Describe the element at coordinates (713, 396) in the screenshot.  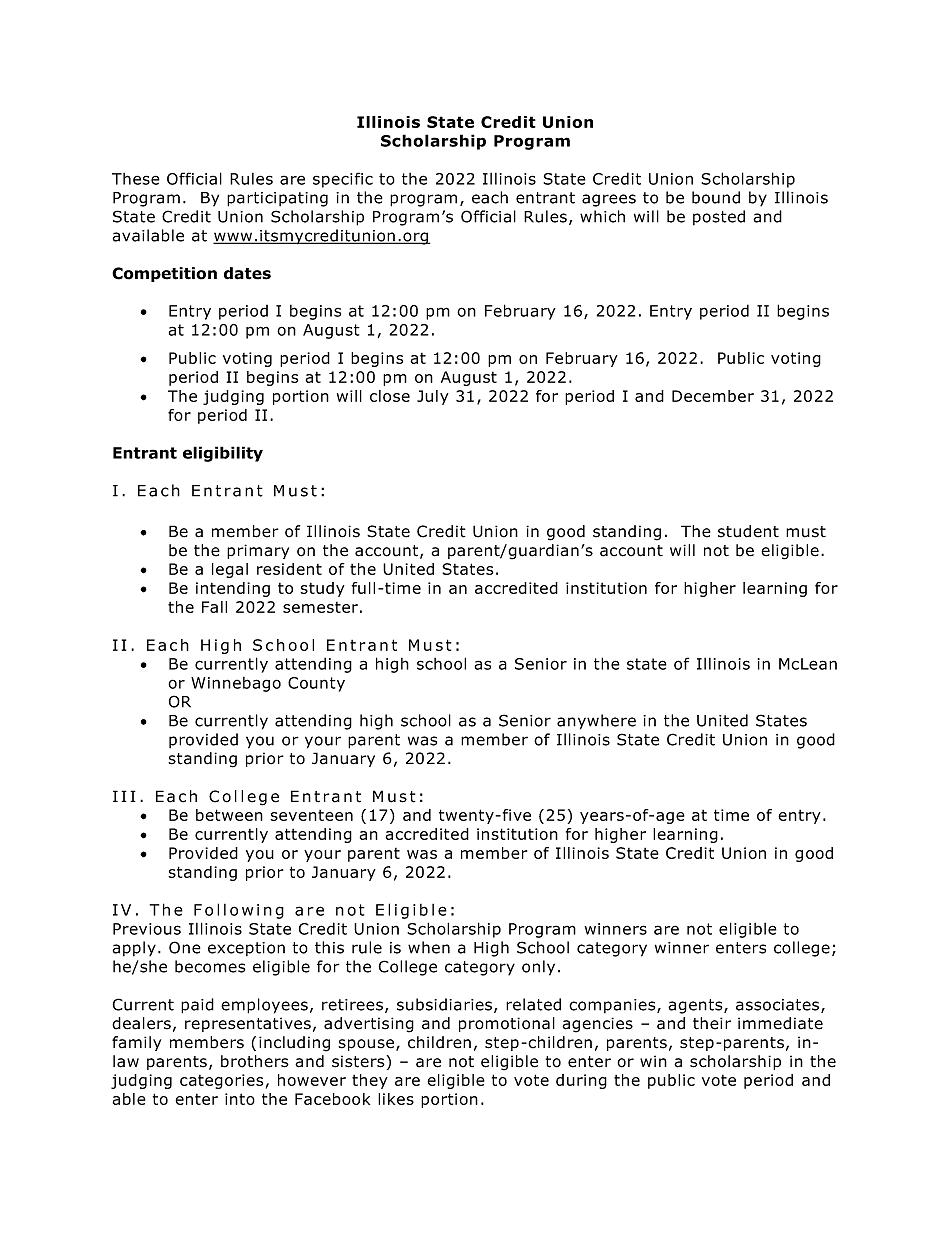
I see `December` at that location.
